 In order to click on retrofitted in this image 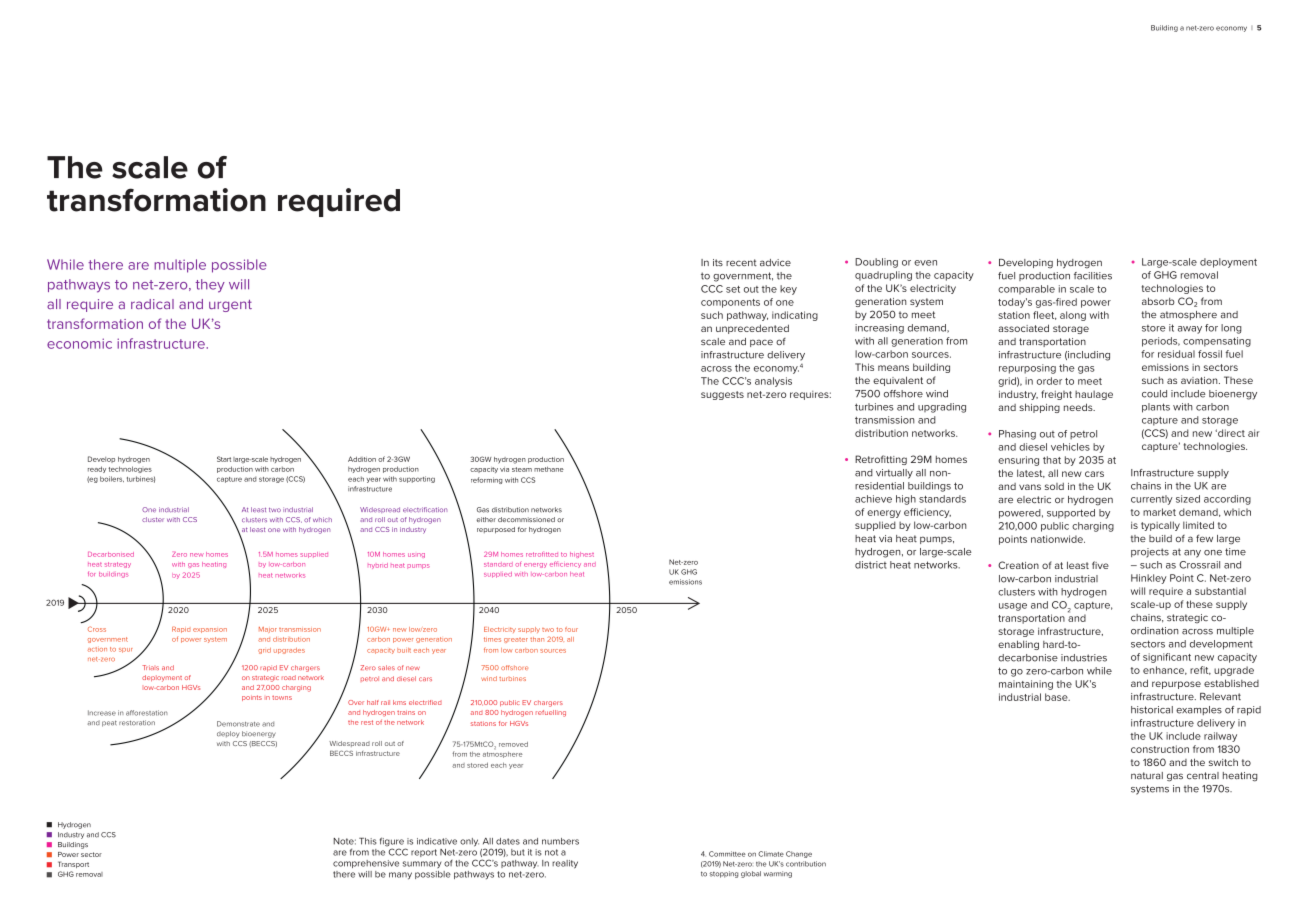, I will do `click(542, 554)`.
